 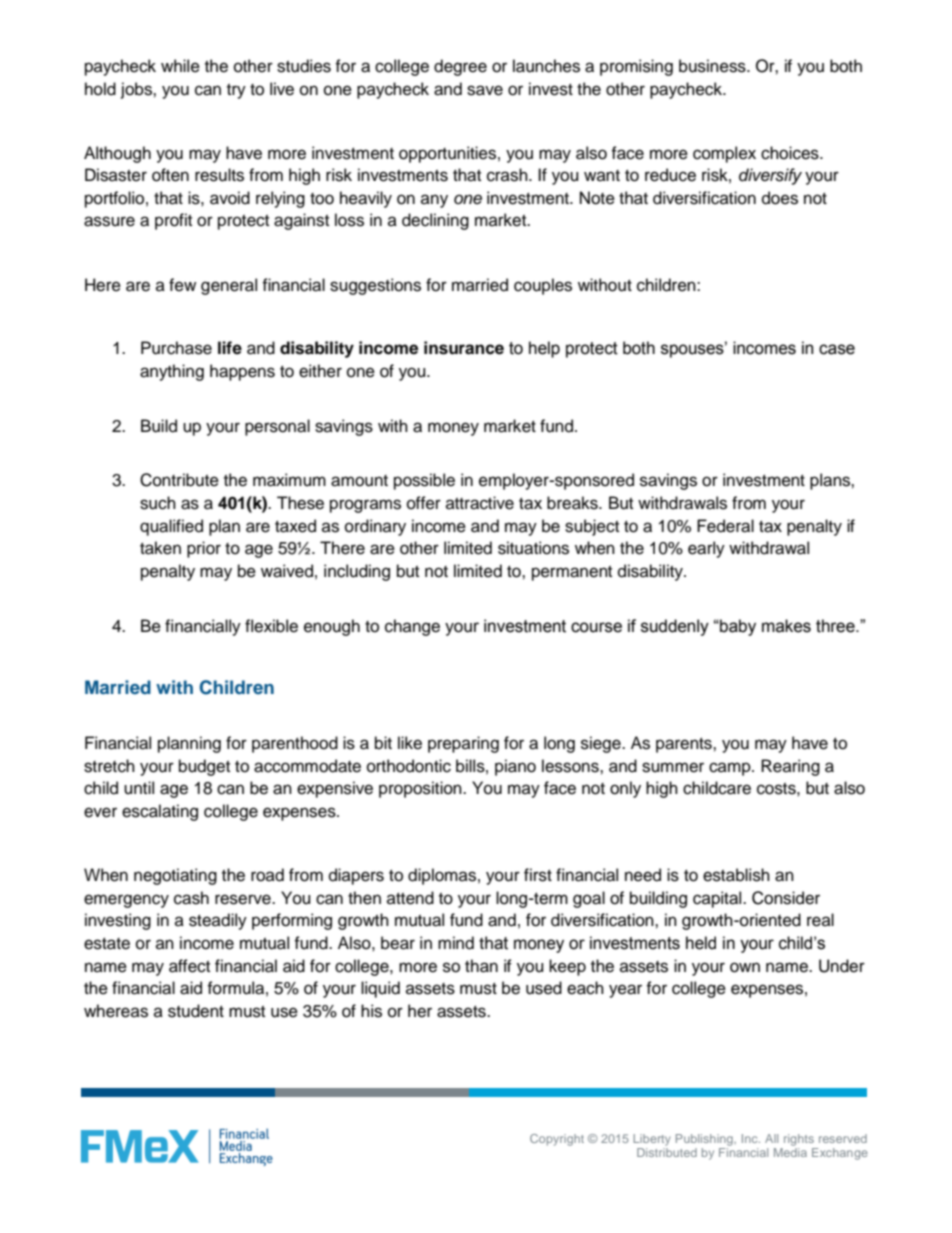 What do you see at coordinates (485, 90) in the document?
I see `save` at bounding box center [485, 90].
